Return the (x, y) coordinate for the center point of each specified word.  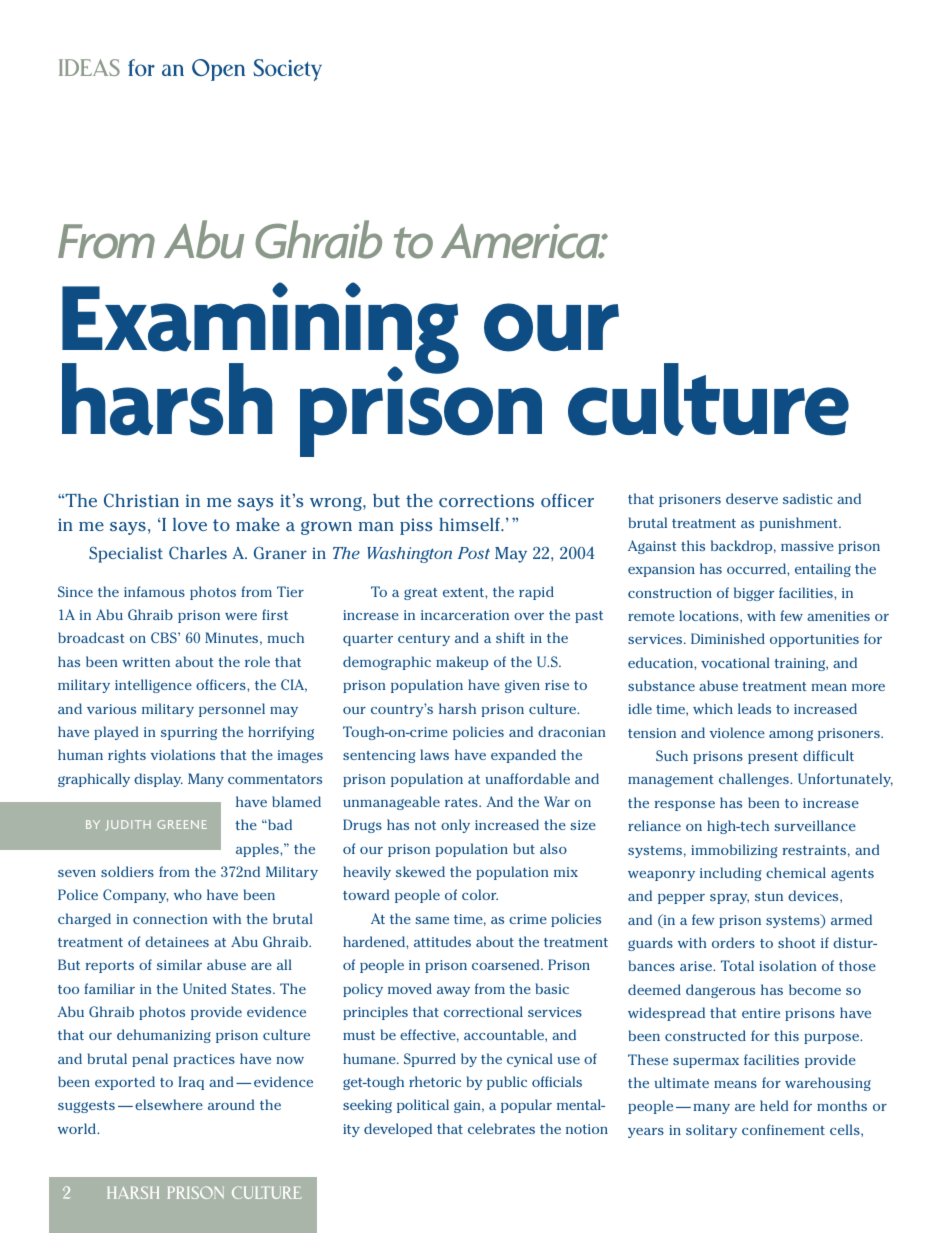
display (158, 780)
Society (287, 70)
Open (218, 70)
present (773, 758)
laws (434, 754)
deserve (752, 498)
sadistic (807, 498)
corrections (486, 500)
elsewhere (169, 1104)
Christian (141, 500)
